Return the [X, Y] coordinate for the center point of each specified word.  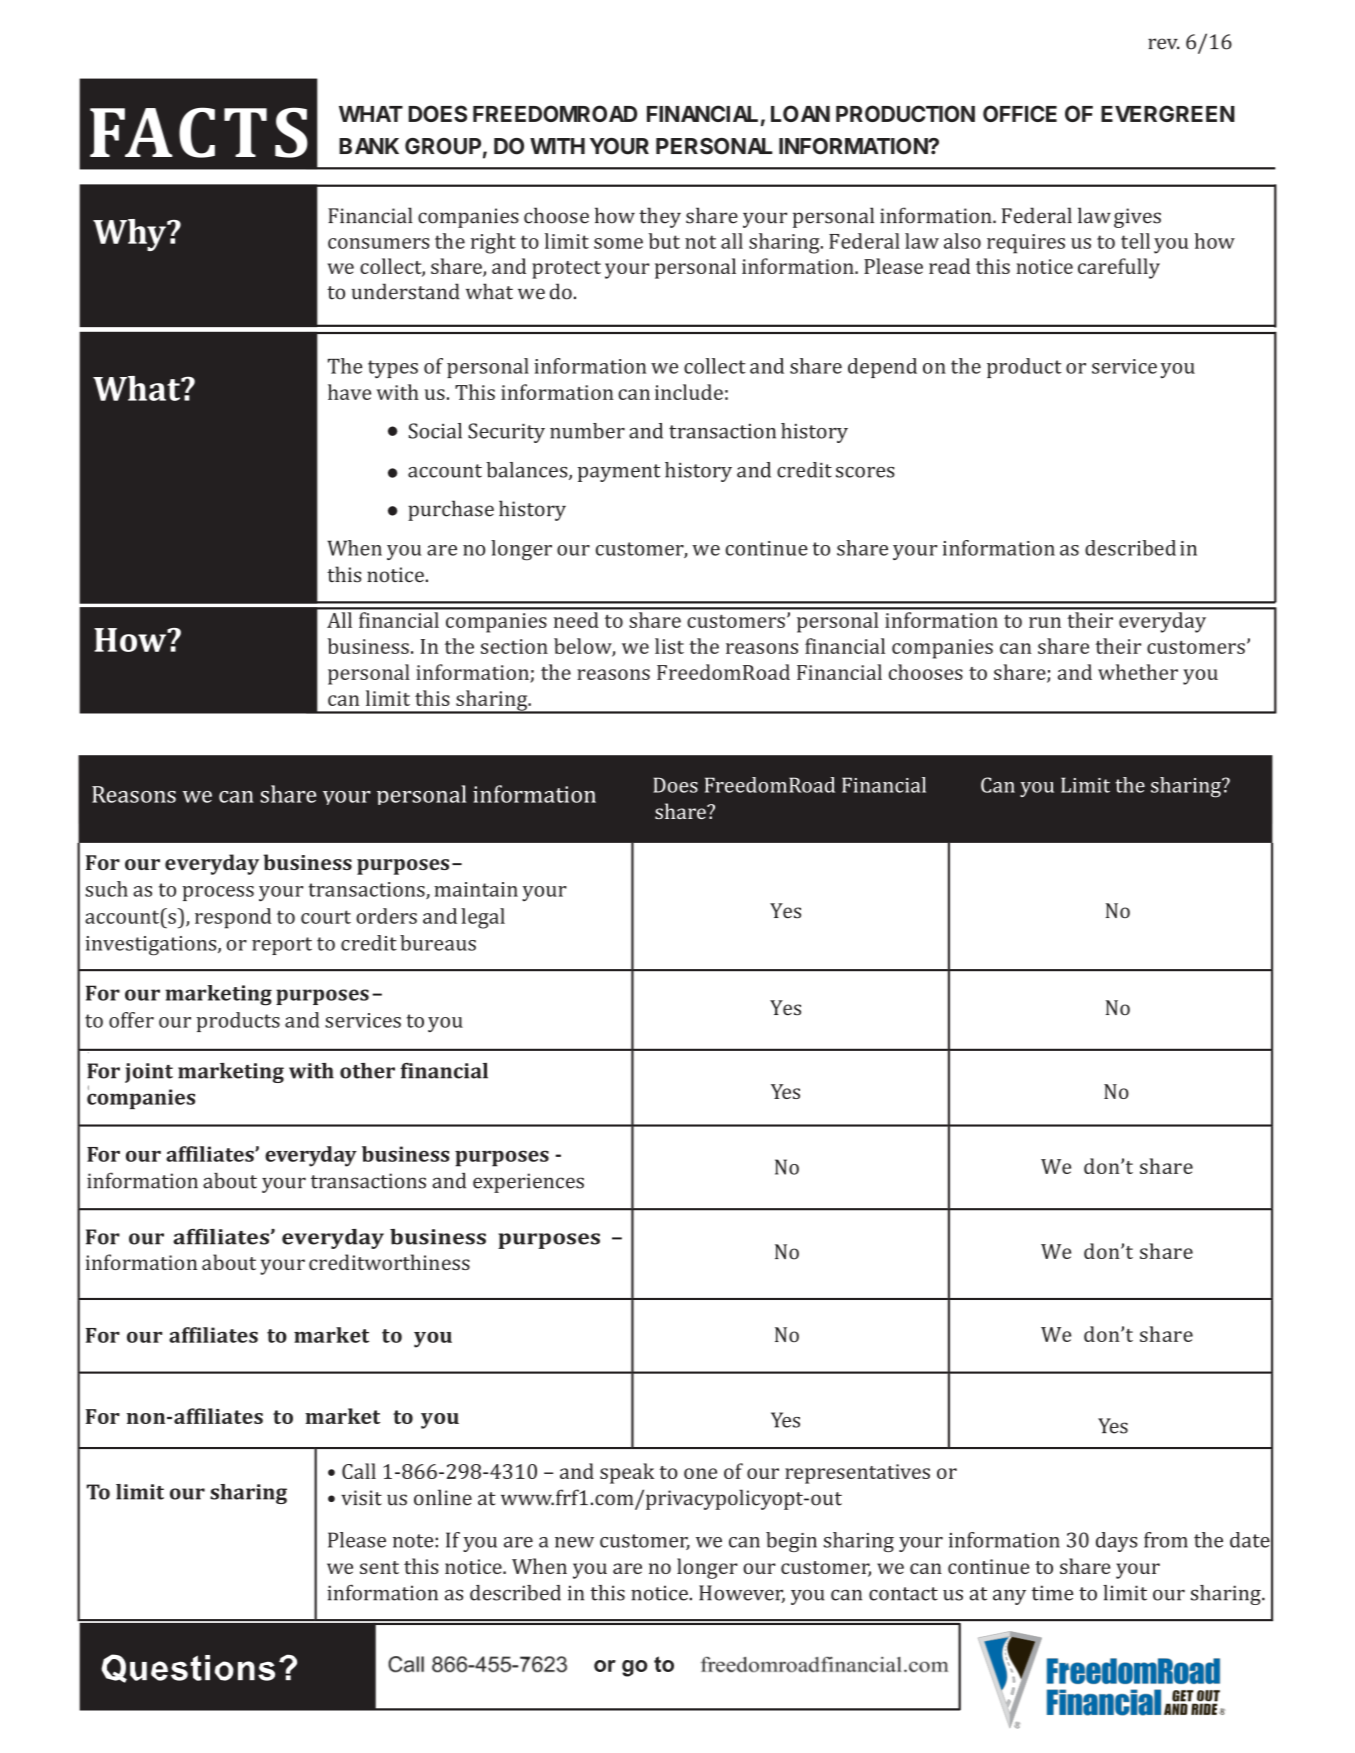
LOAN [800, 113]
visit [361, 1498]
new [574, 1542]
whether [1138, 672]
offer [131, 1020]
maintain [476, 889]
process [218, 893]
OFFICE [1020, 113]
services [363, 1020]
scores [865, 472]
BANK [369, 146]
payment [619, 473]
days [1117, 1542]
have [349, 392]
